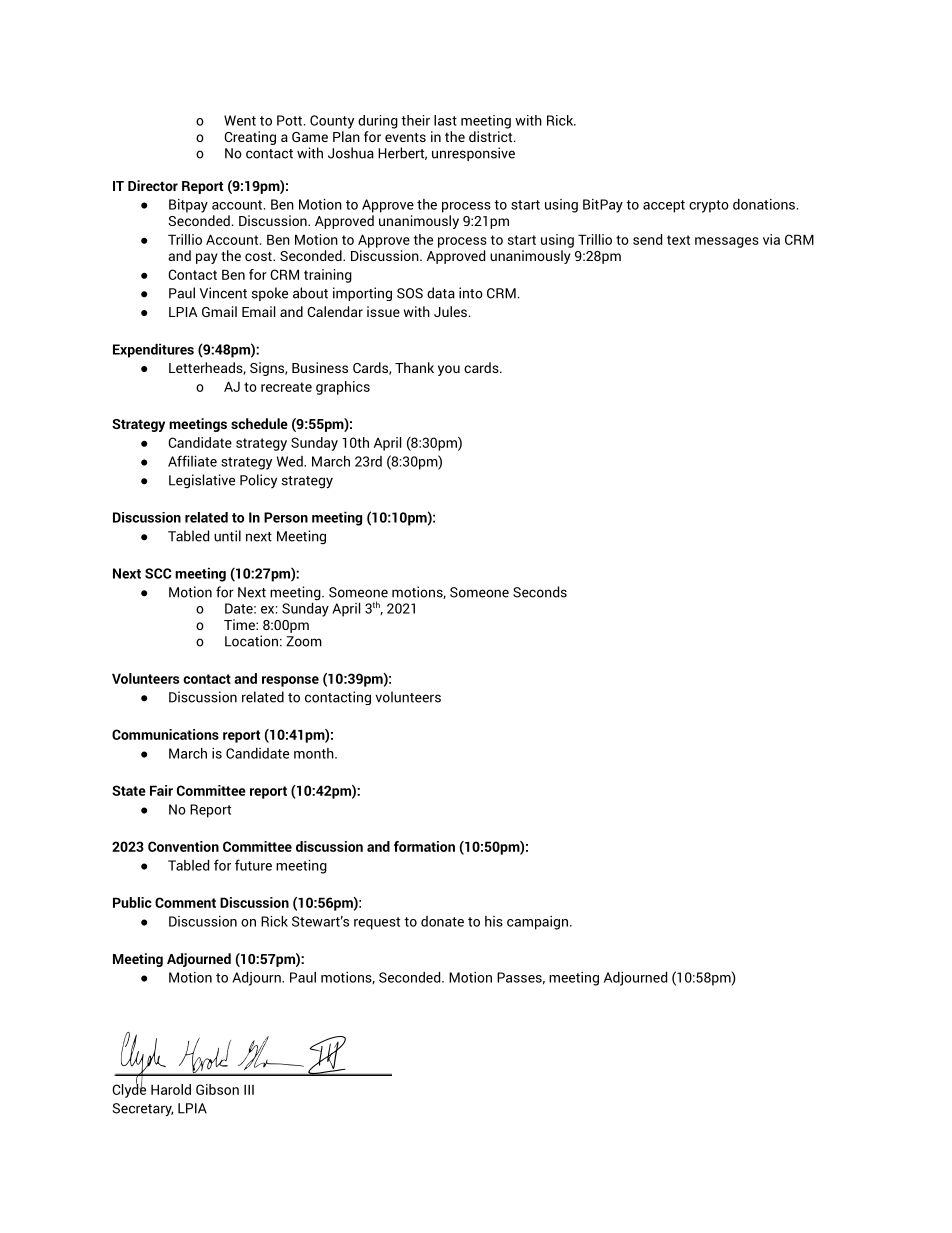 Image resolution: width=952 pixels, height=1233 pixels. I want to click on Zoom, so click(304, 641).
